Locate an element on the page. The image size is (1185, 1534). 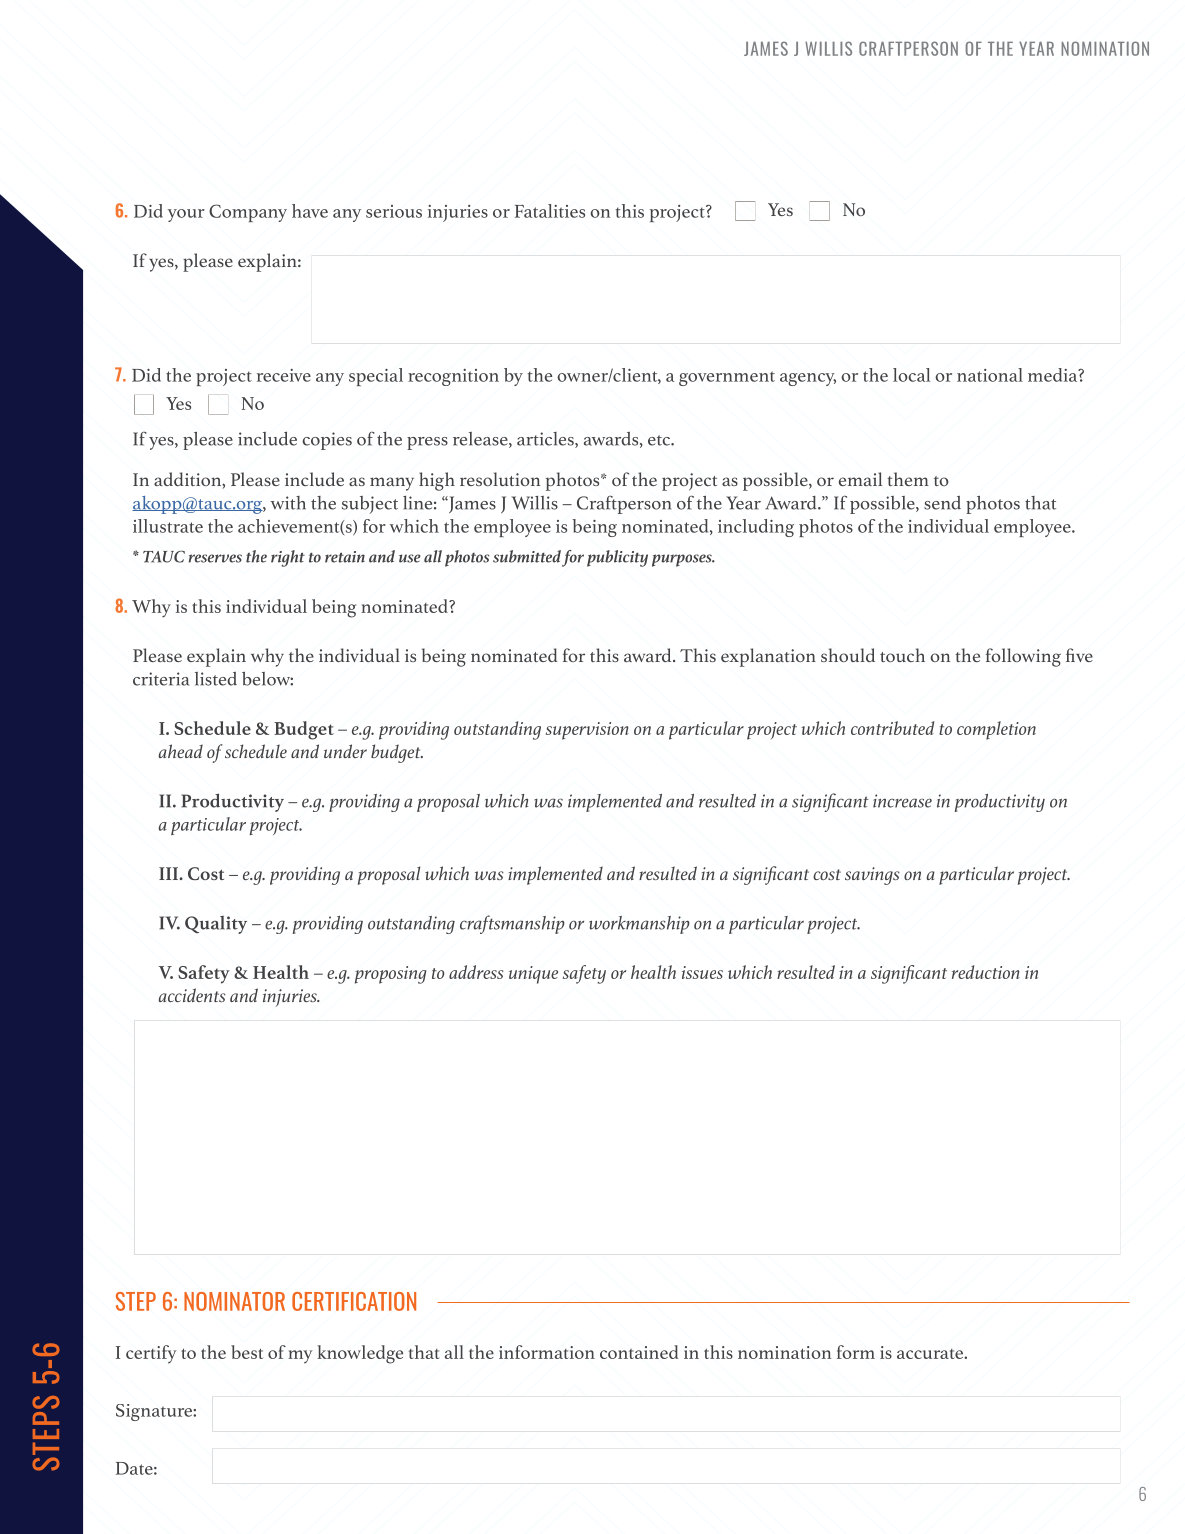
Company is located at coordinates (248, 213).
